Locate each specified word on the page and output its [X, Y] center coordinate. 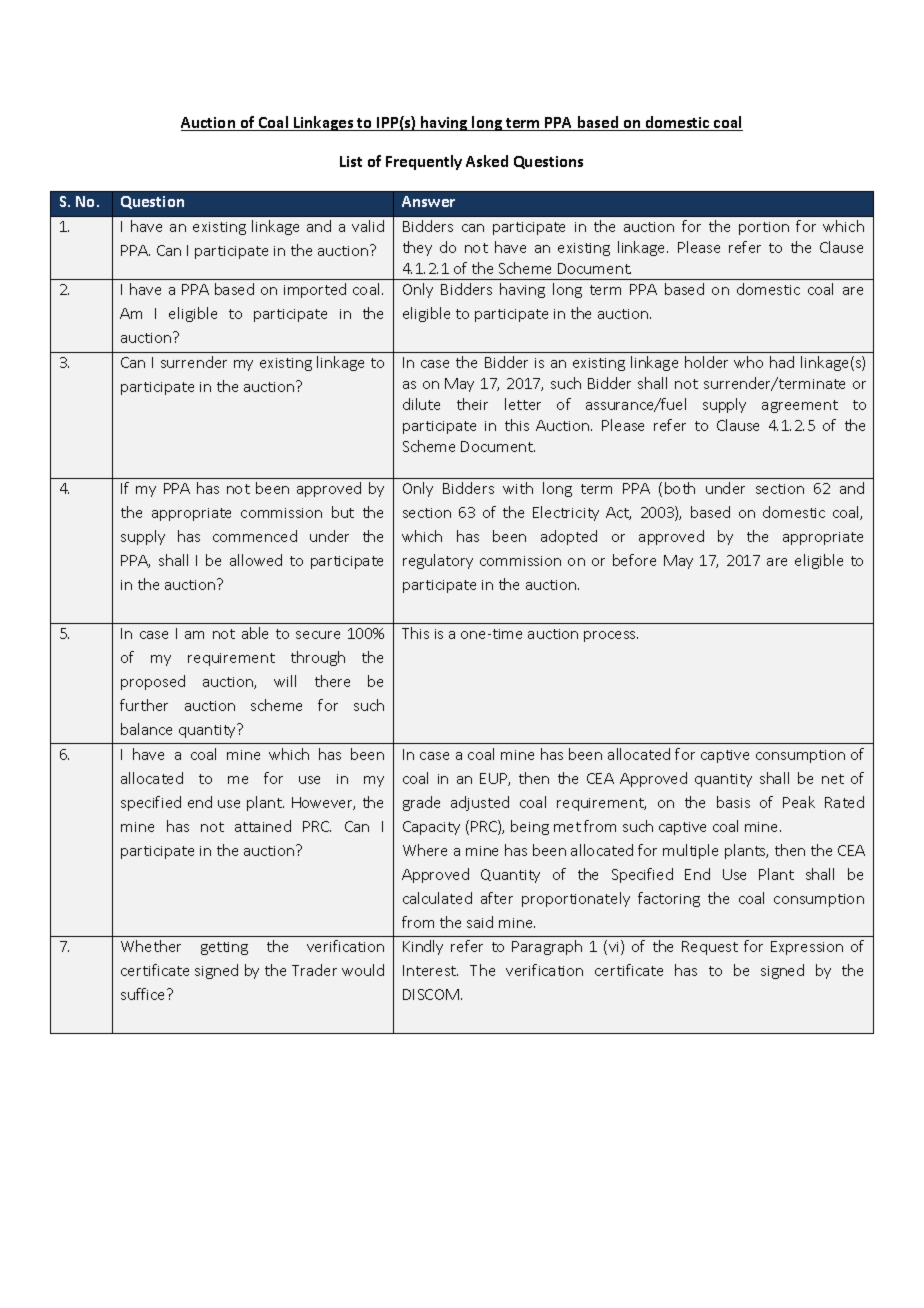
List [351, 161]
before [634, 560]
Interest [430, 970]
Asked [487, 161]
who [748, 362]
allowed [256, 560]
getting [224, 948]
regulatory [438, 561]
